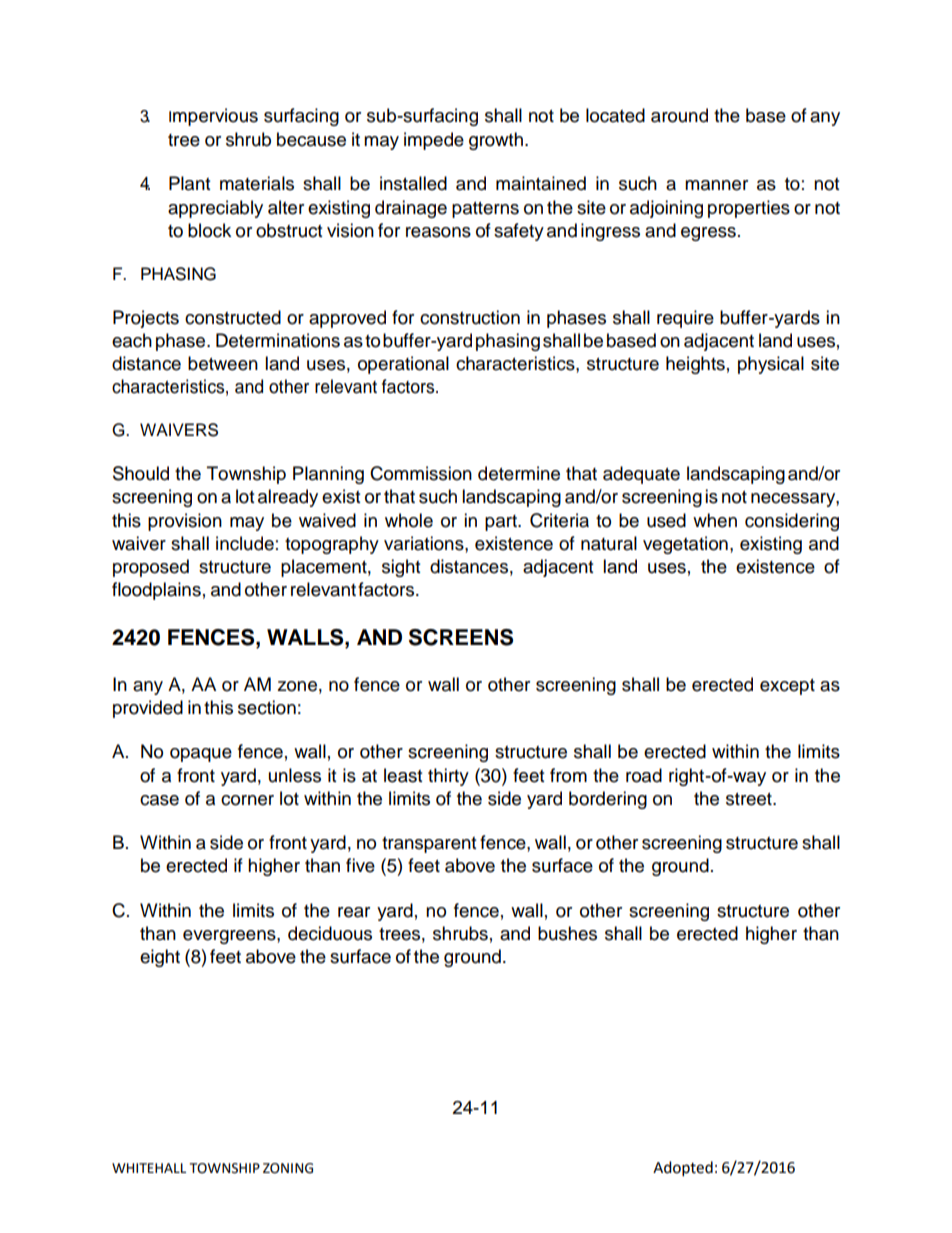  Describe the element at coordinates (434, 141) in the document. I see `impede` at that location.
